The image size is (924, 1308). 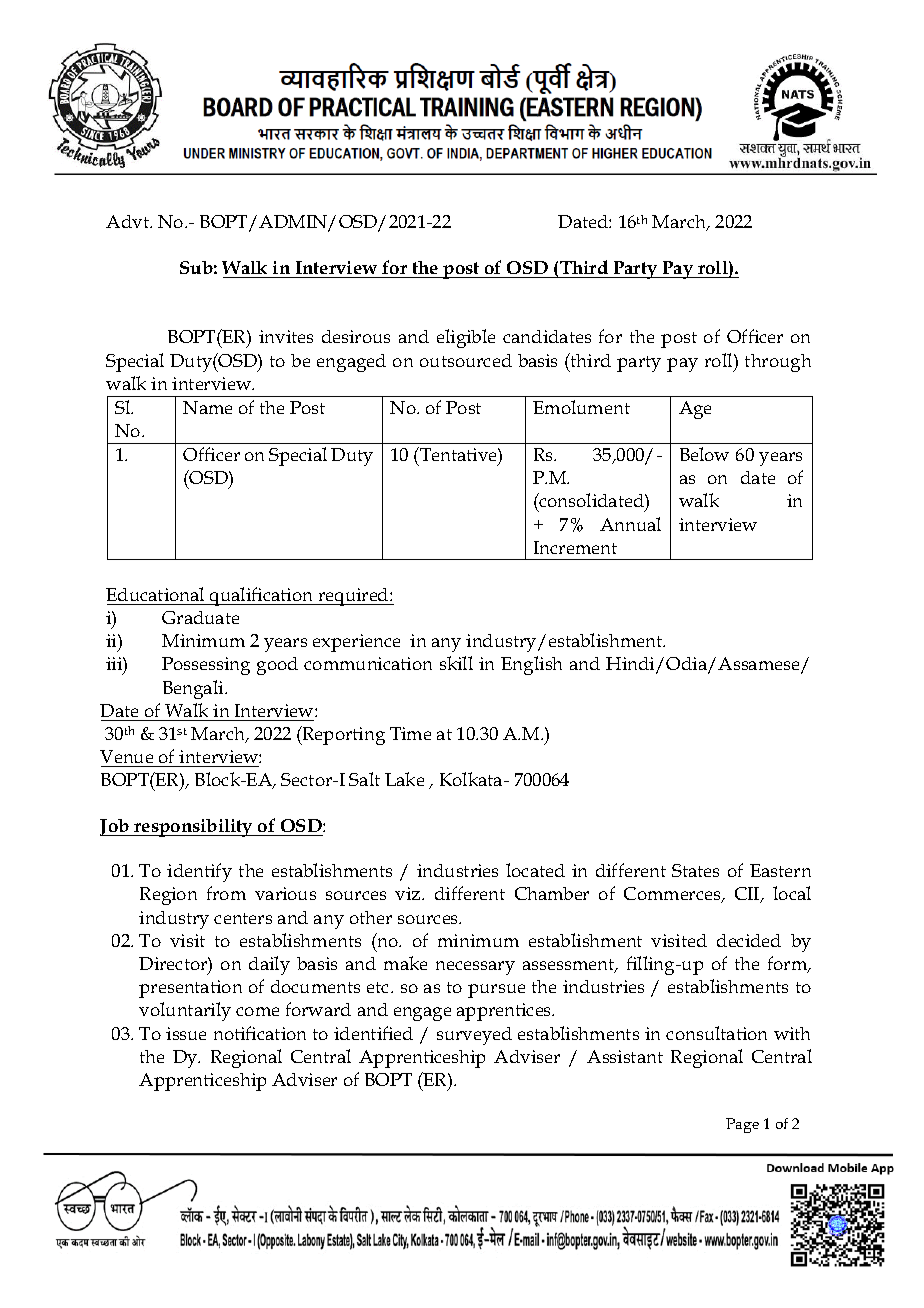 I want to click on skill, so click(x=456, y=663).
